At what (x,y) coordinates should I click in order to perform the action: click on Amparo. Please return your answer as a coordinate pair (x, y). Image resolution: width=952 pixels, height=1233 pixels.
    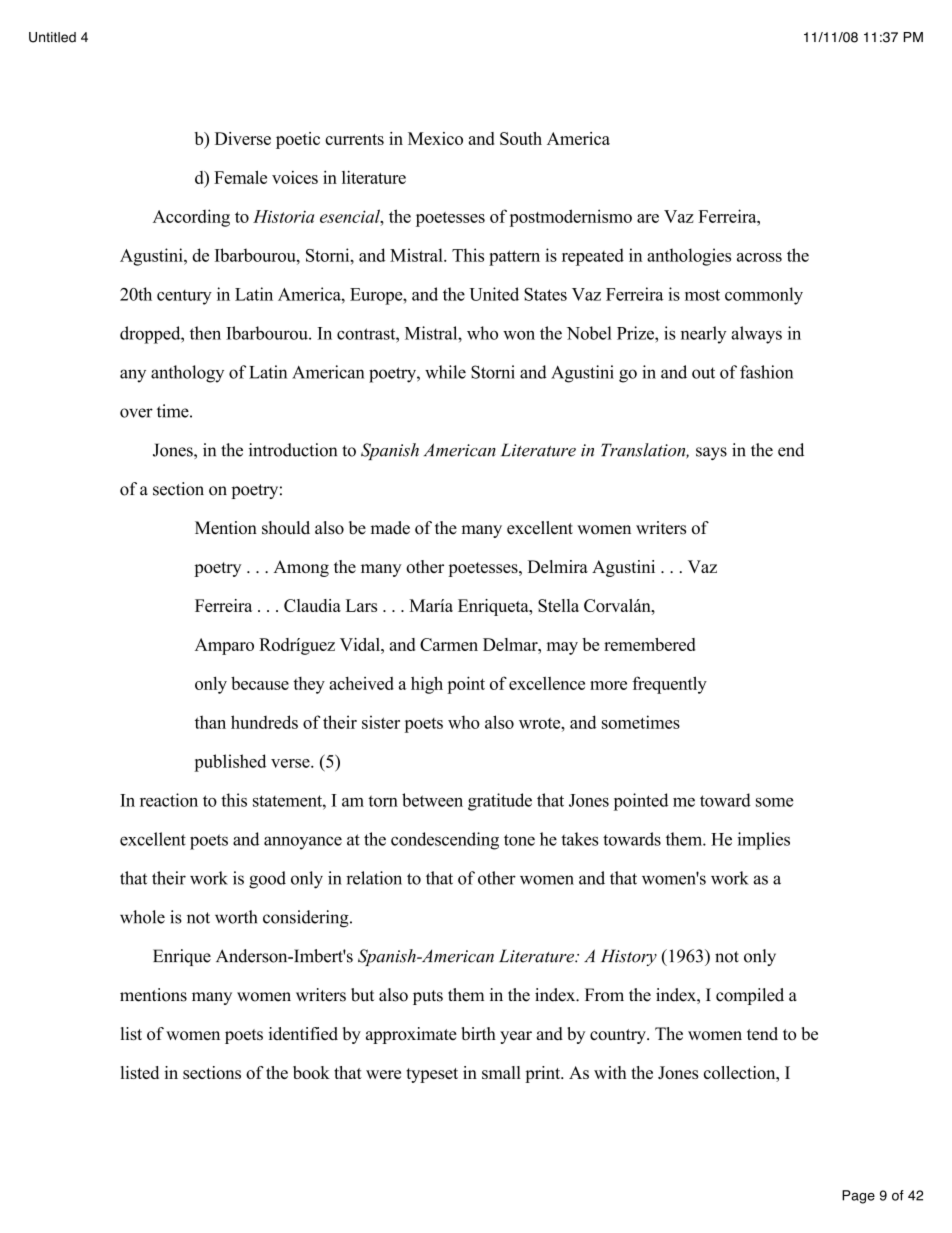
    Looking at the image, I should click on (224, 646).
